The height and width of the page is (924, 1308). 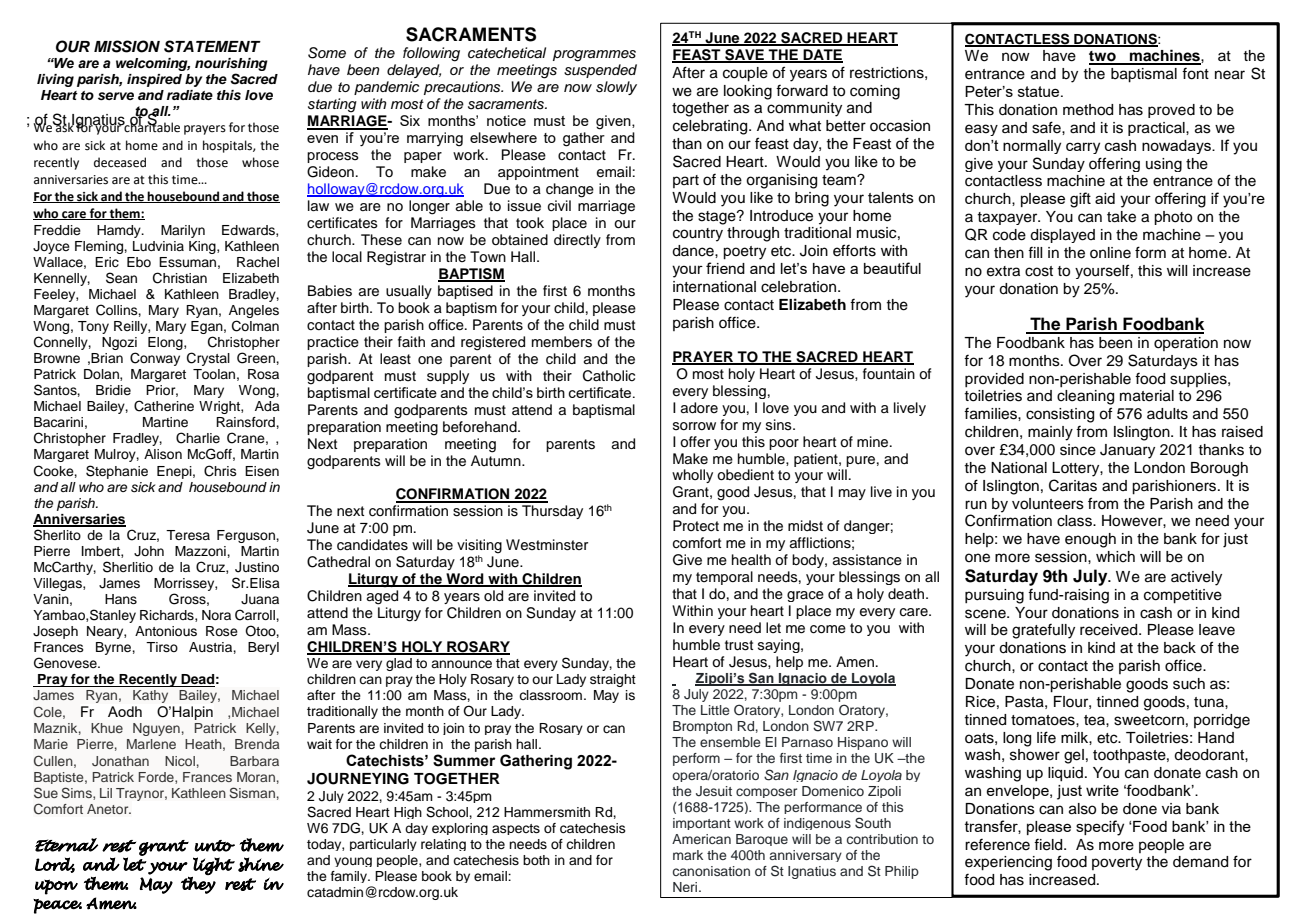 I want to click on temporal, so click(x=724, y=578).
